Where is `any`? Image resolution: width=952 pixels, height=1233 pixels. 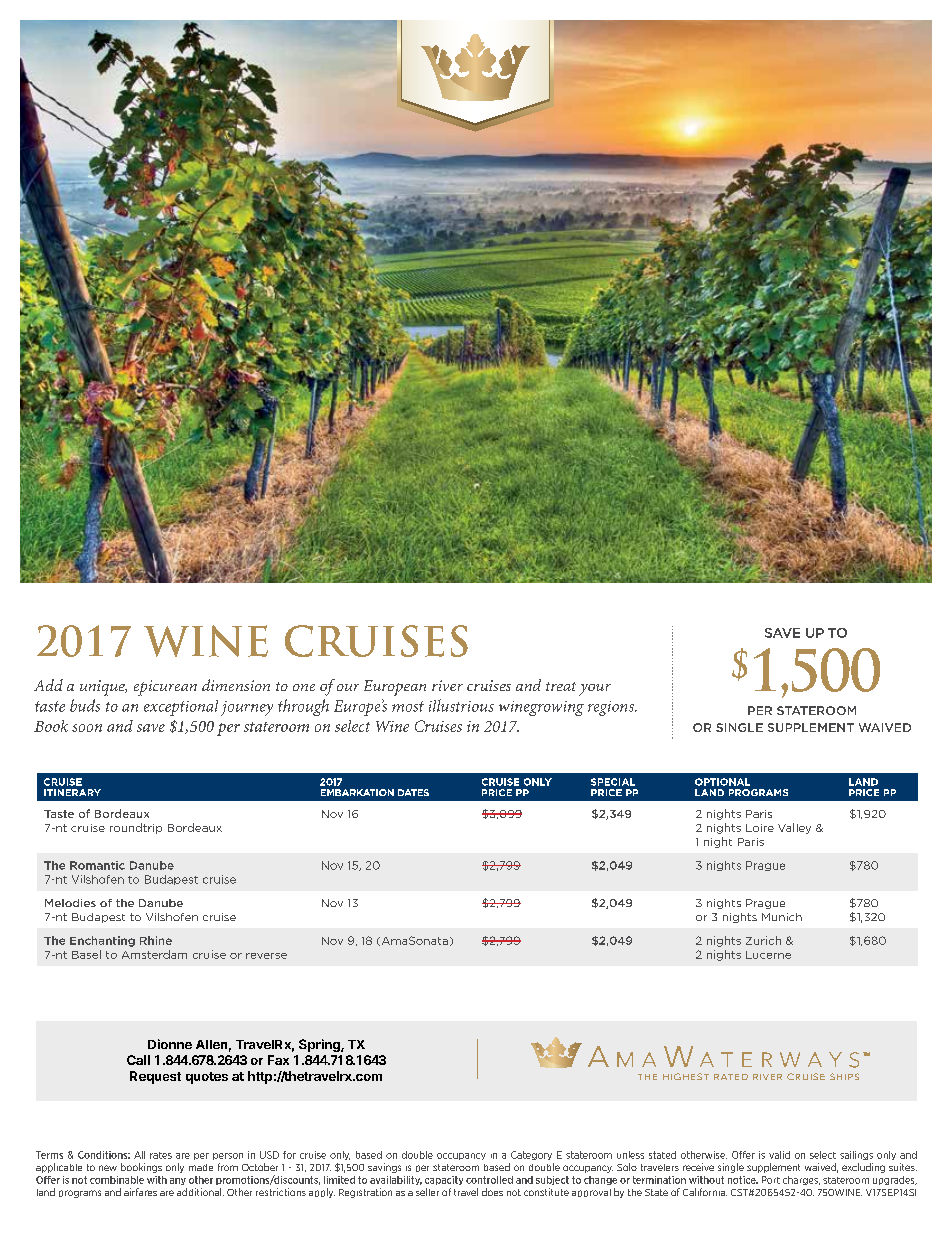
any is located at coordinates (178, 1181).
